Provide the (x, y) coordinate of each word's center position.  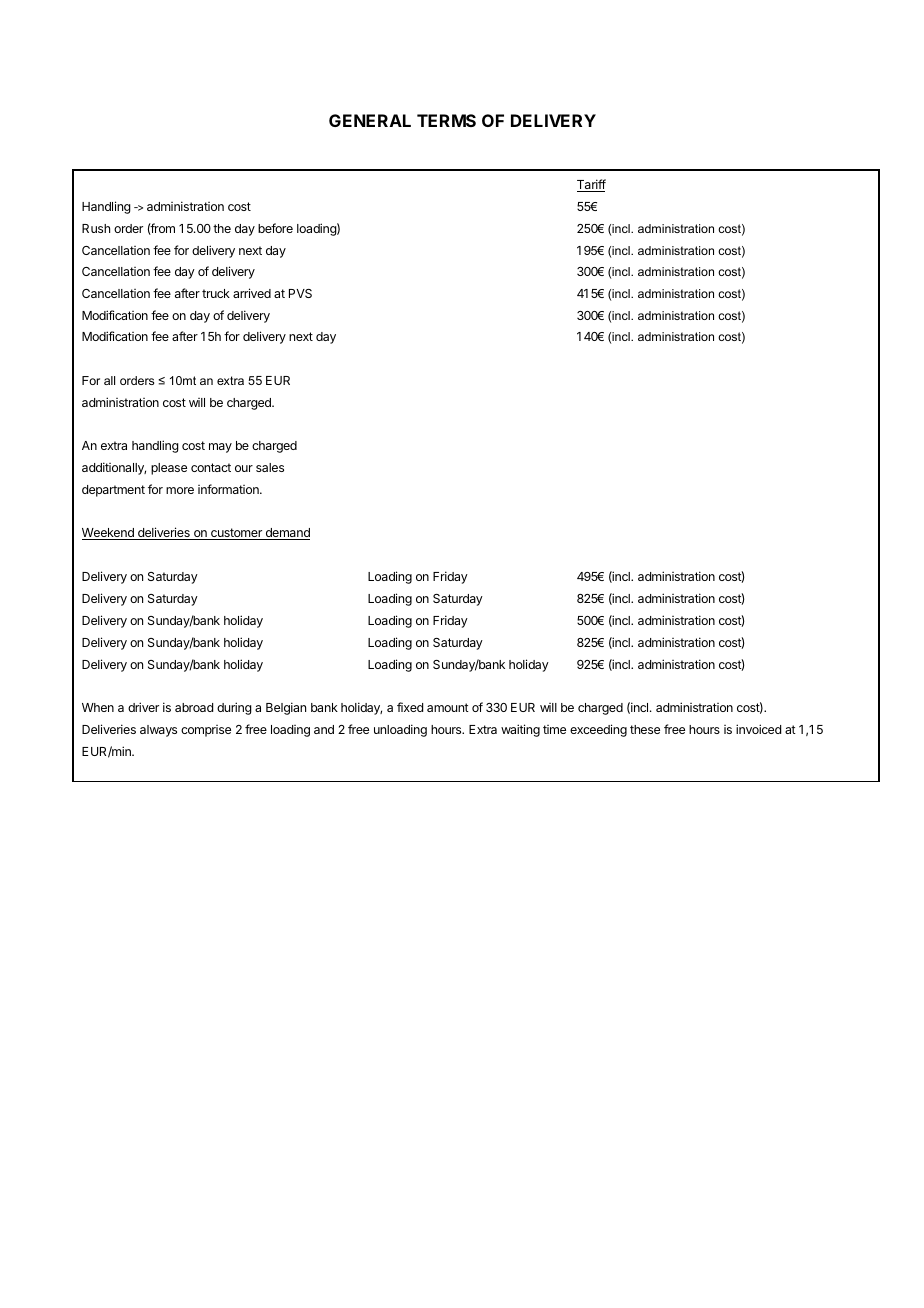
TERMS (446, 120)
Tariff (591, 185)
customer (236, 534)
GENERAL (370, 120)
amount (448, 707)
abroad (194, 707)
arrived (252, 293)
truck (216, 293)
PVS (300, 293)
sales (270, 467)
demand (286, 534)
